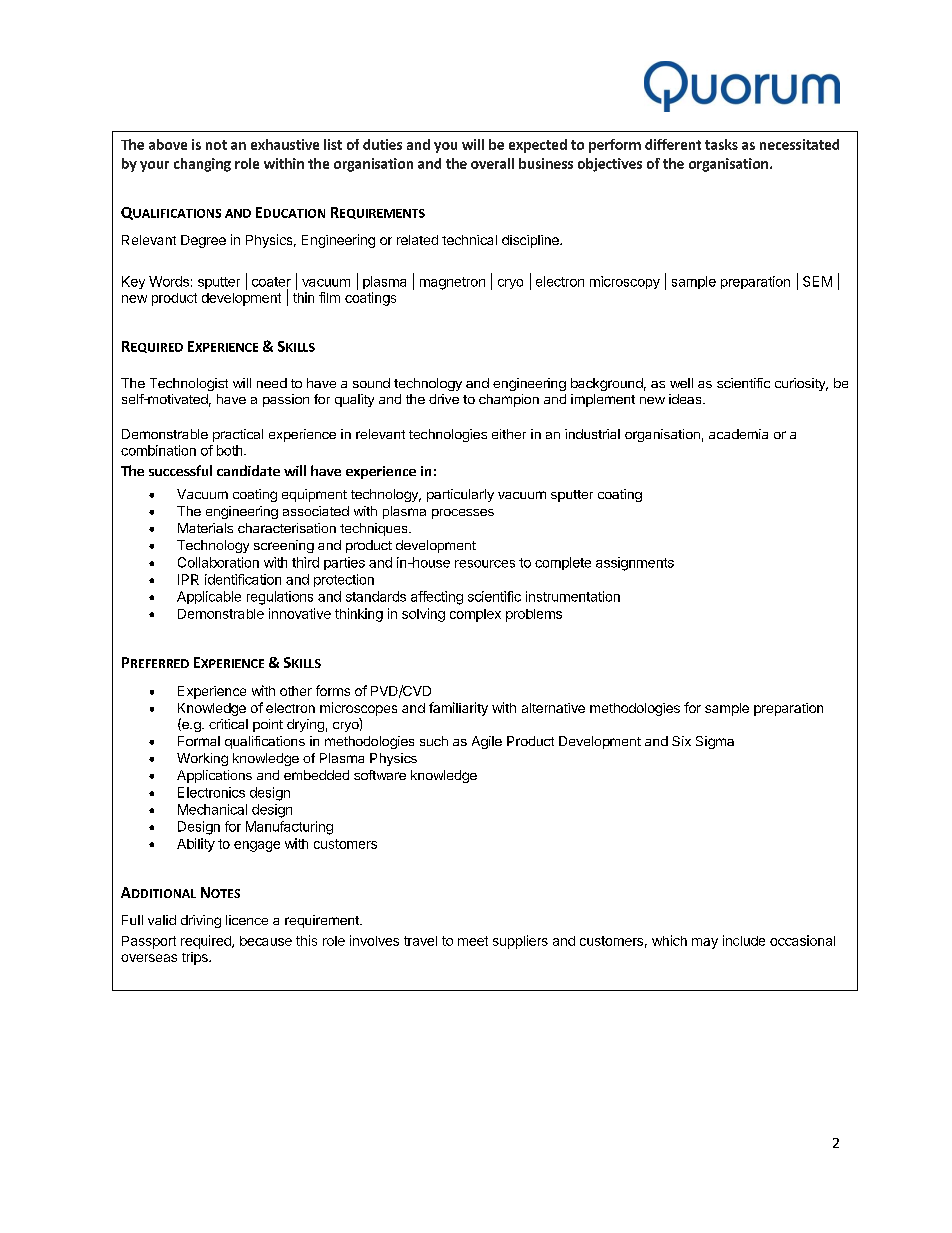 The height and width of the screenshot is (1233, 952). Describe the element at coordinates (744, 940) in the screenshot. I see `include` at that location.
